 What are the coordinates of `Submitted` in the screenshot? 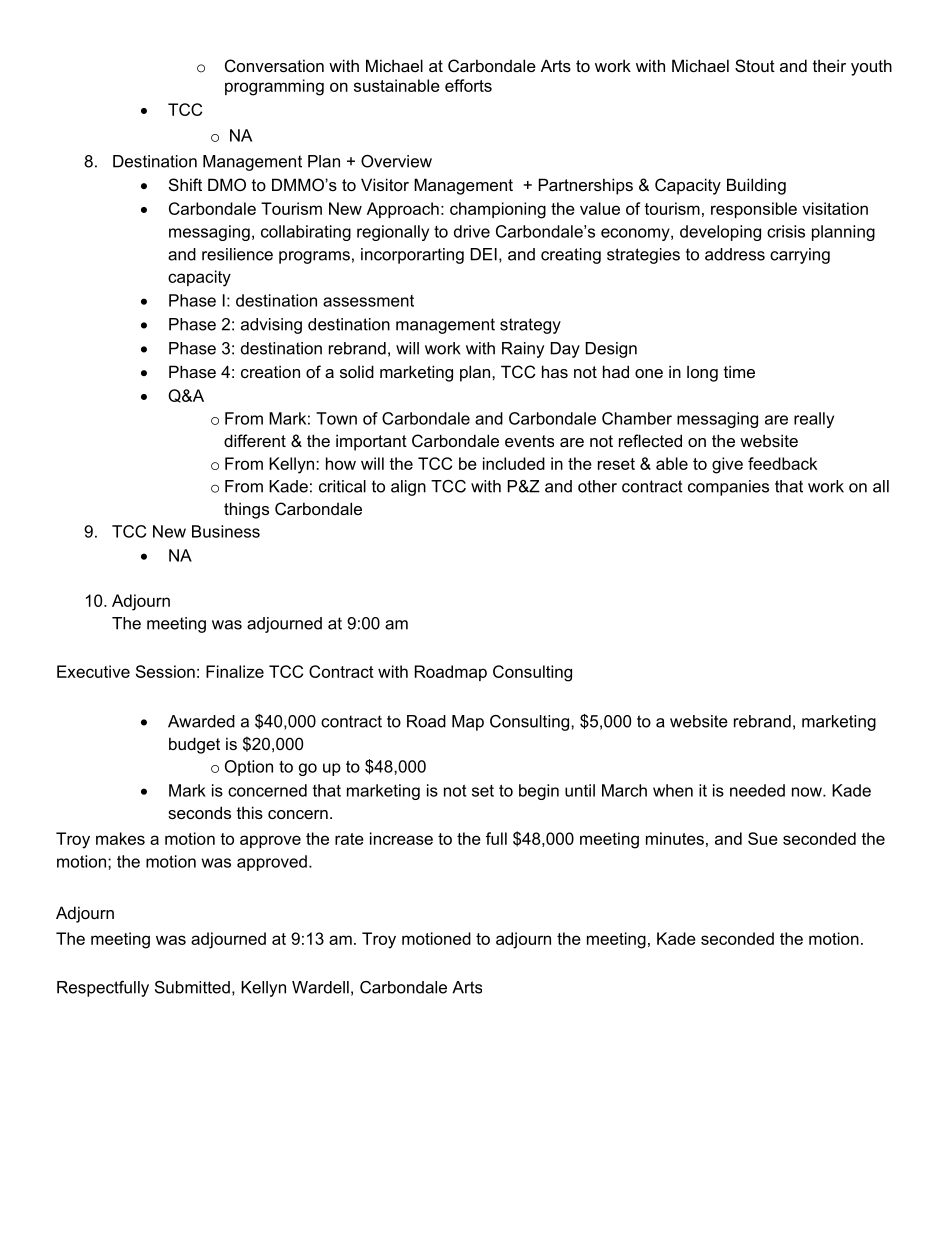 It's located at (192, 987).
